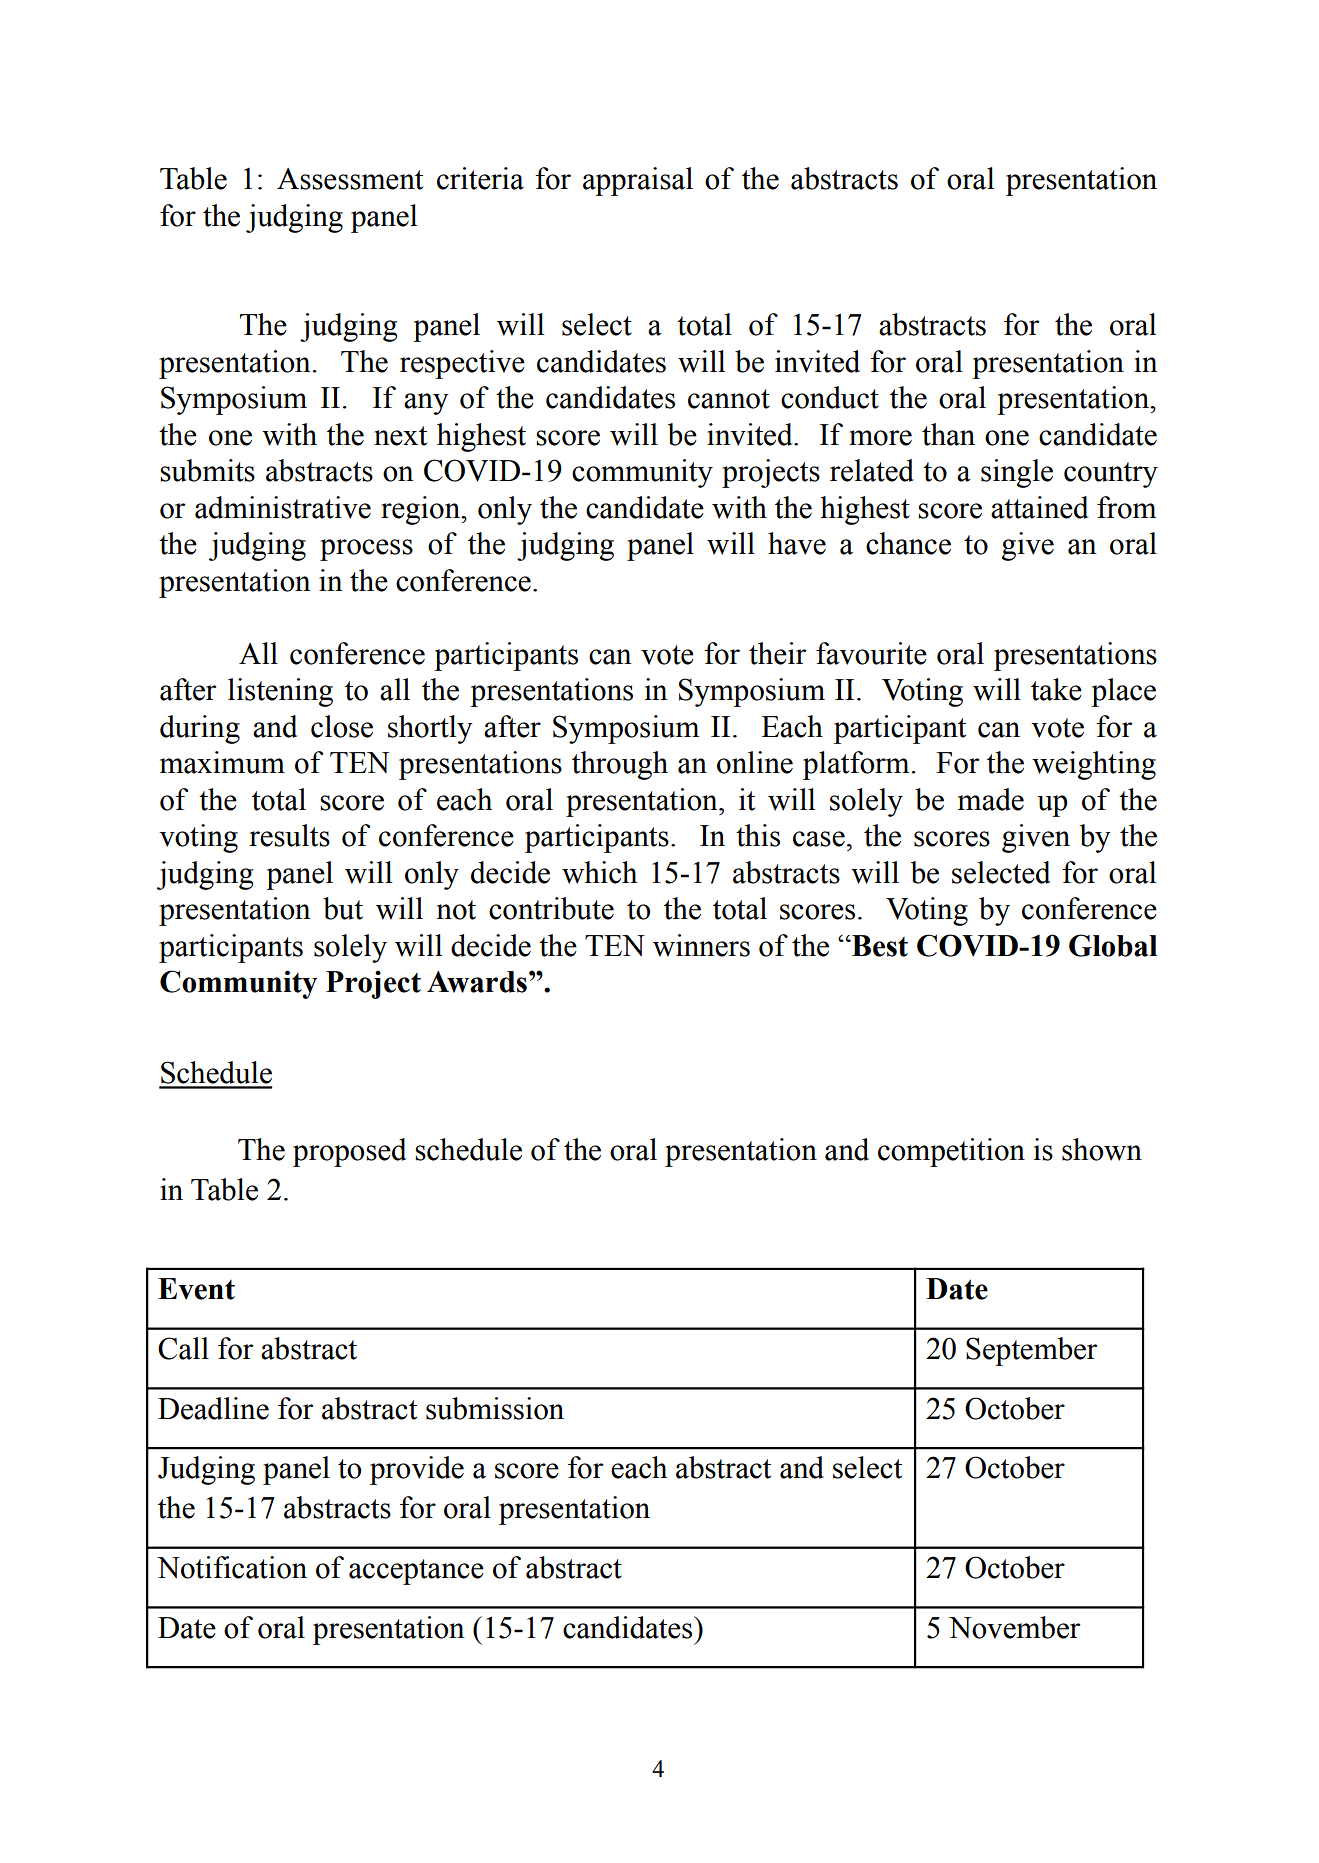 This page has width=1319, height=1863. Describe the element at coordinates (638, 181) in the page. I see `appraisal` at that location.
